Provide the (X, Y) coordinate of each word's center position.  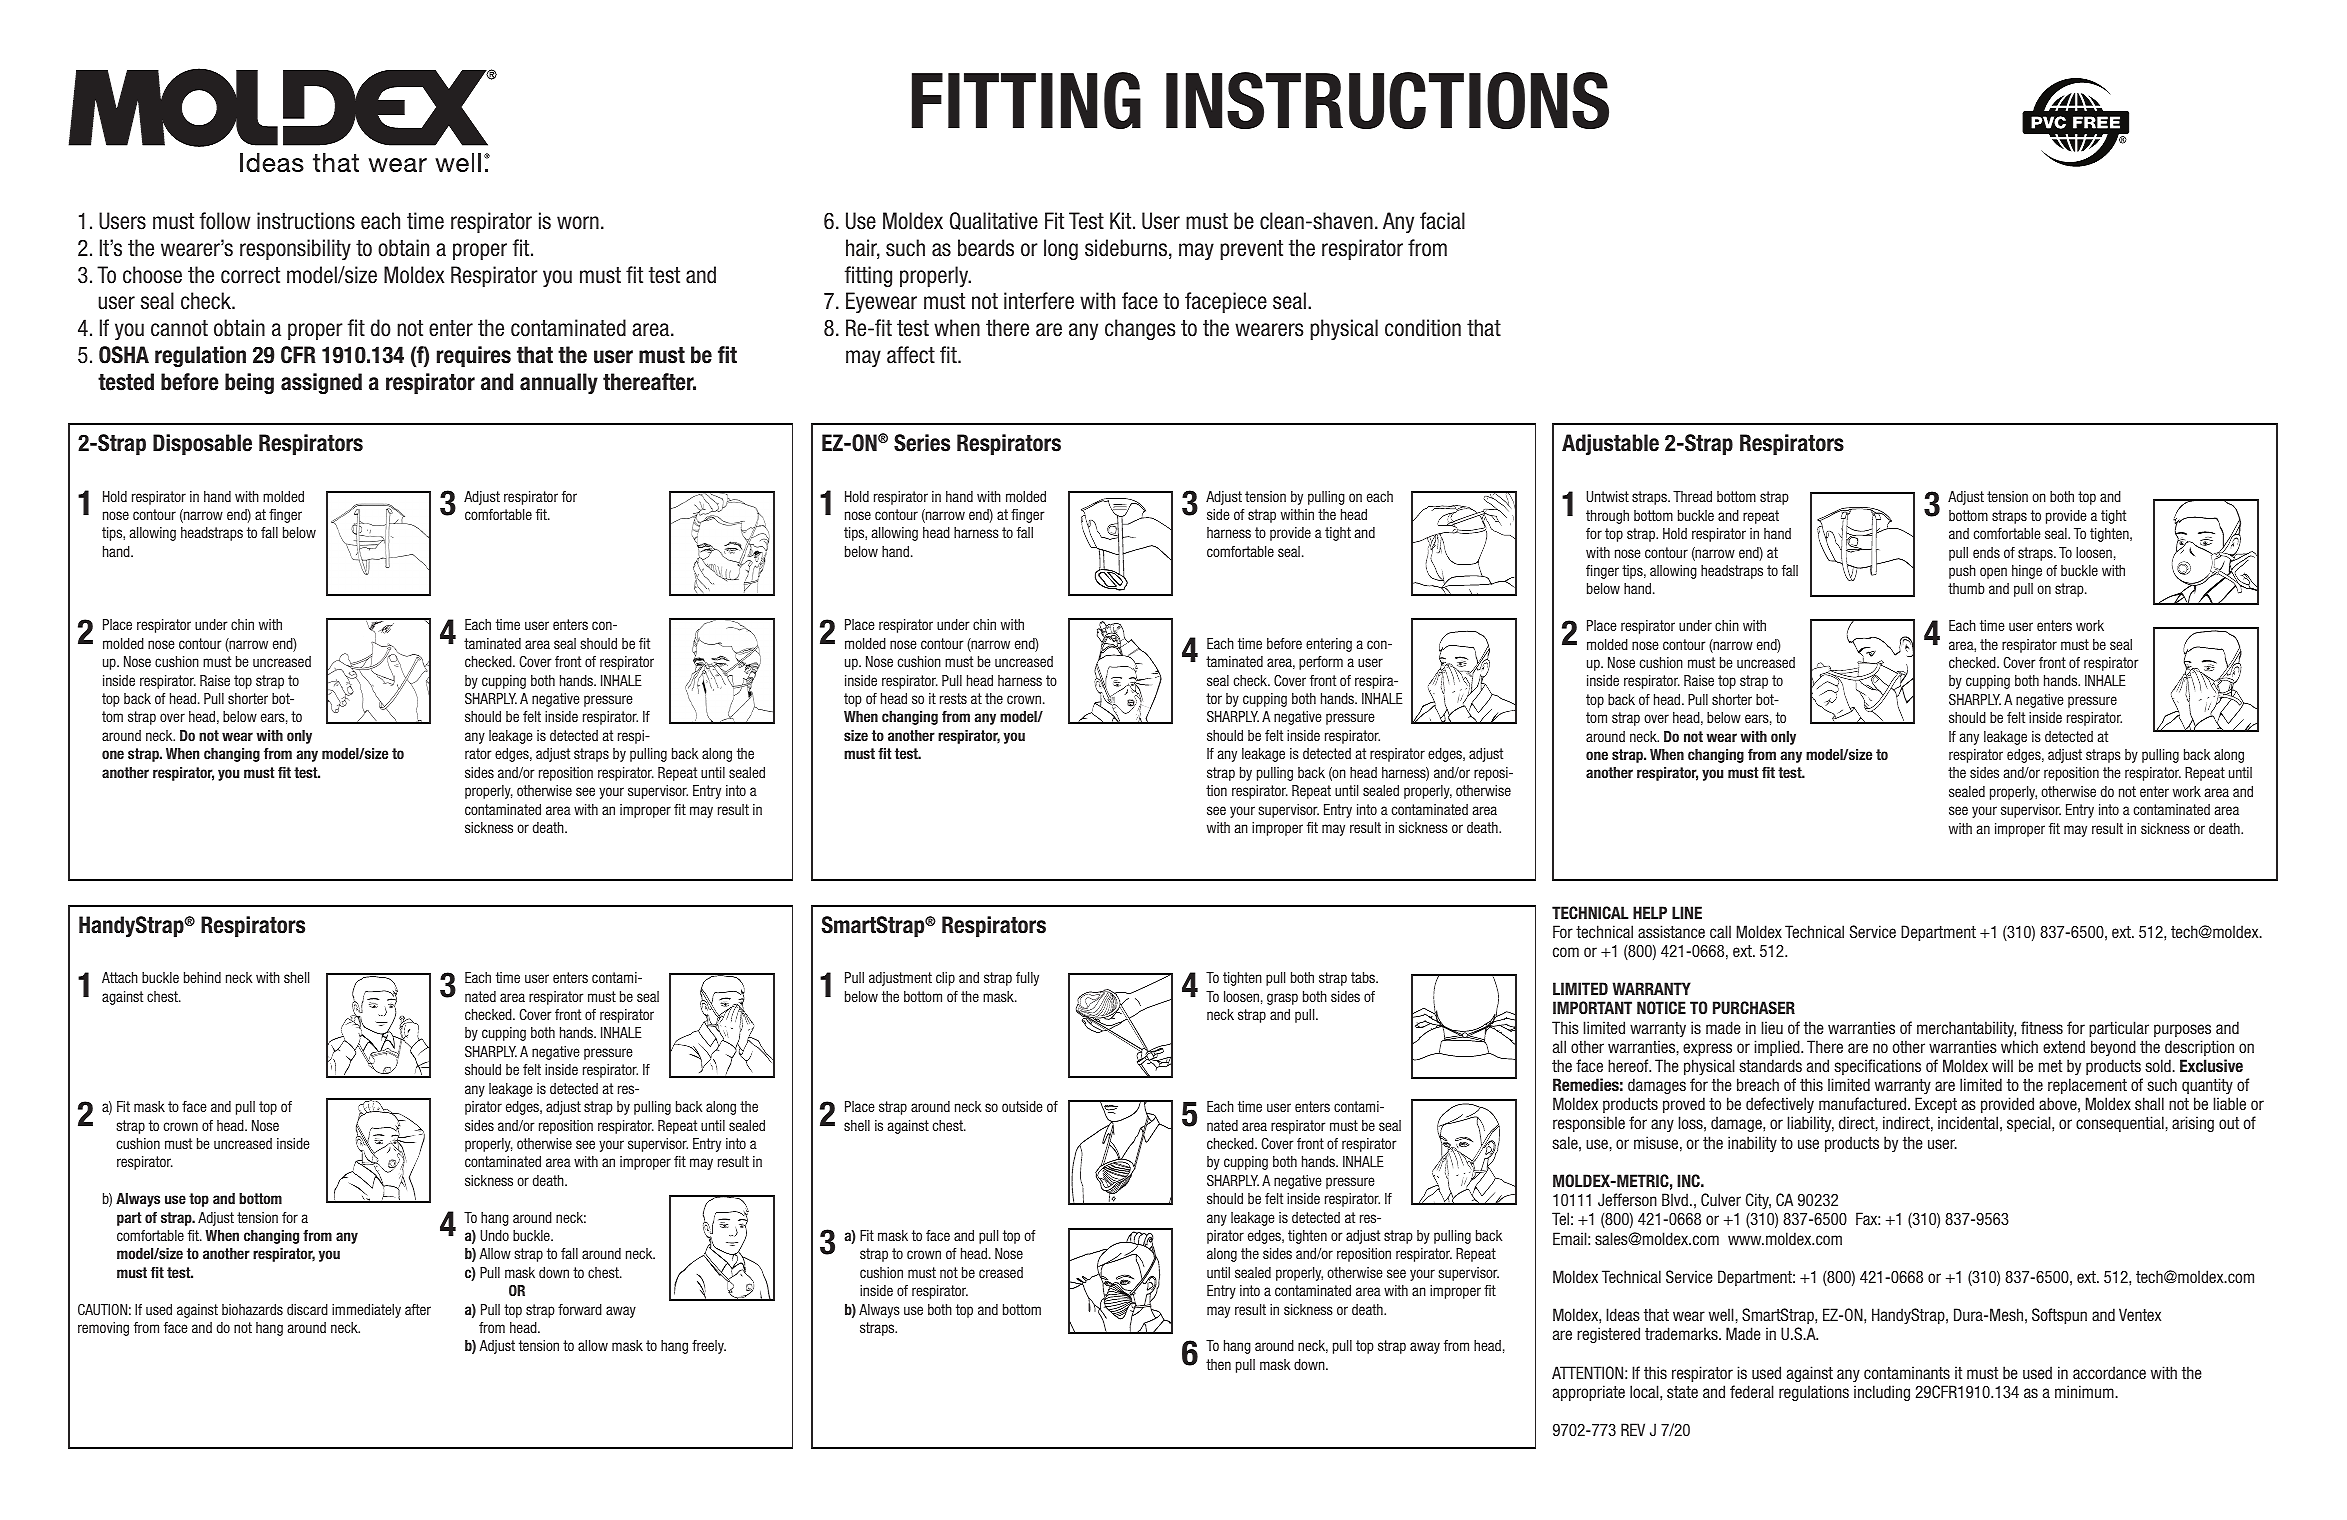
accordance (2109, 1372)
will (2002, 1065)
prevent (1251, 250)
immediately (366, 1311)
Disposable (202, 444)
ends (1986, 552)
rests (953, 698)
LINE (1687, 912)
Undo (494, 1235)
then (1218, 1364)
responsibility (295, 249)
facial (1442, 221)
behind (202, 977)
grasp (1282, 999)
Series (922, 443)
